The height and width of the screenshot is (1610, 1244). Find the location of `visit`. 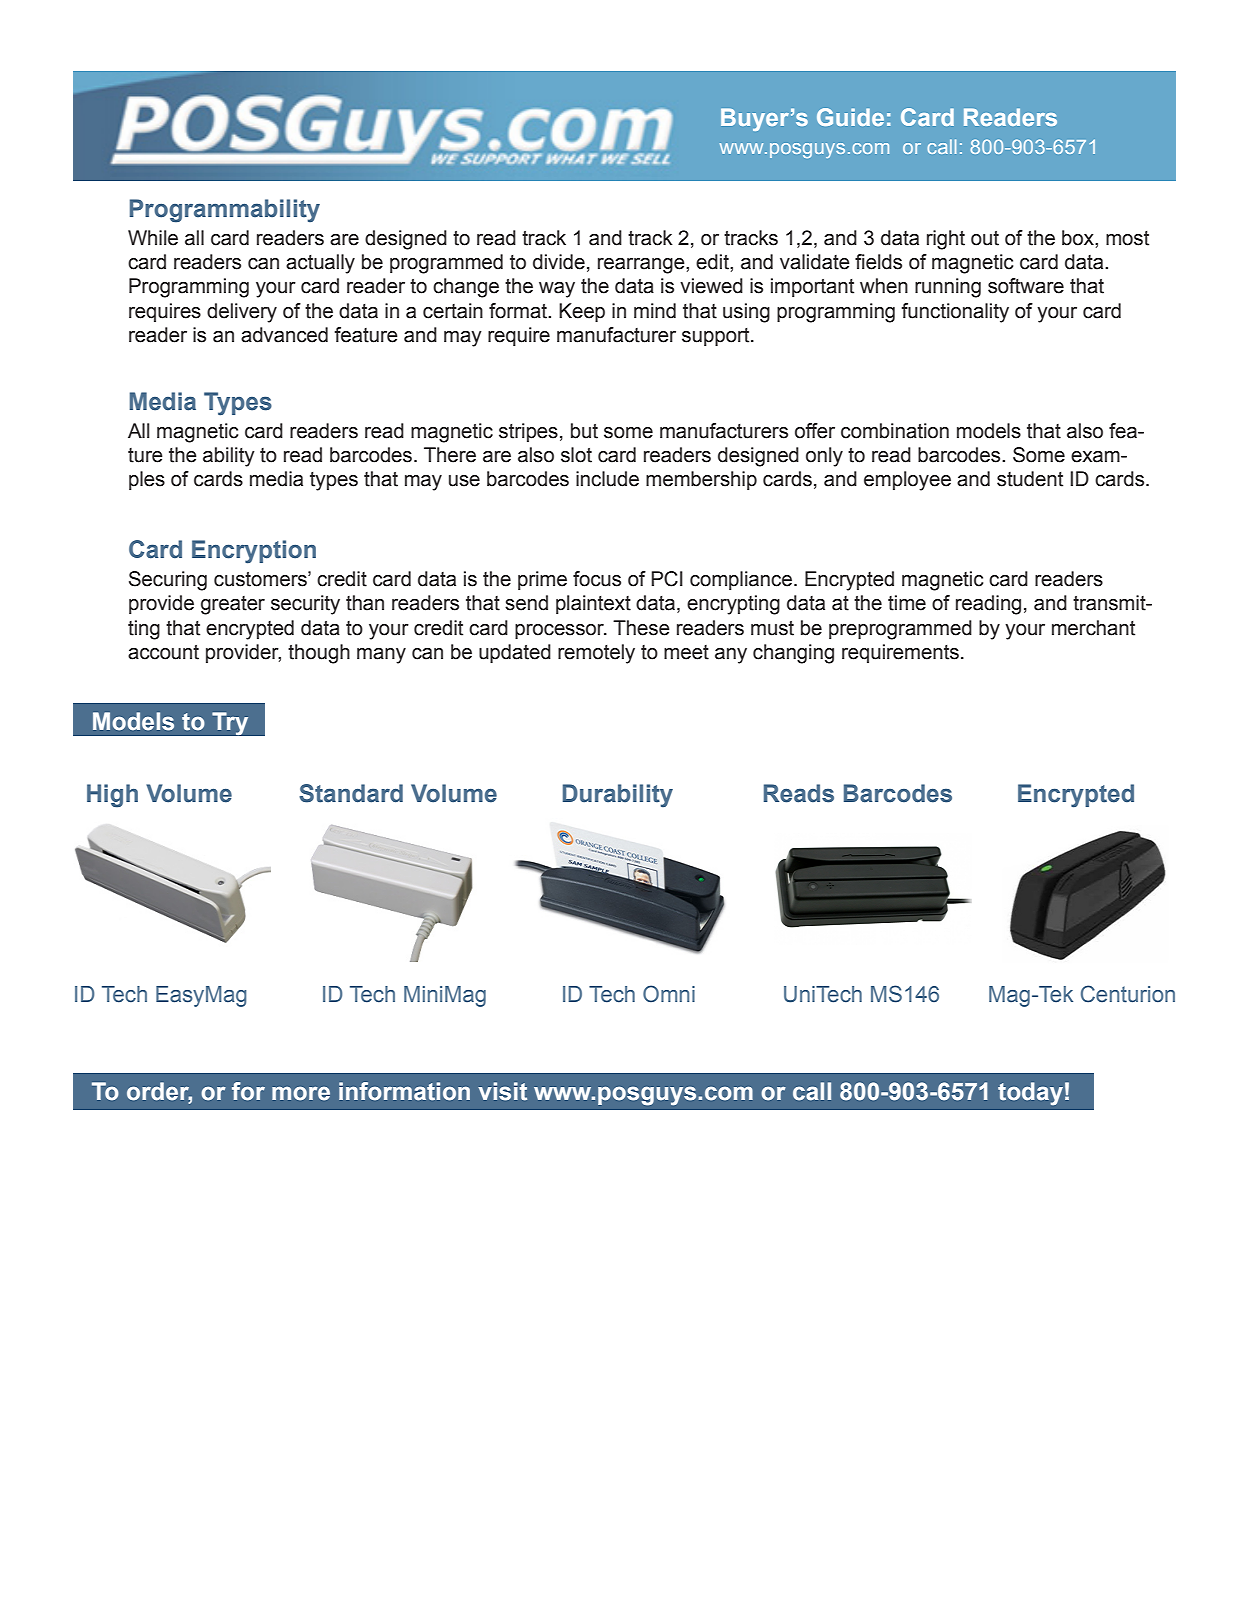

visit is located at coordinates (502, 1091).
